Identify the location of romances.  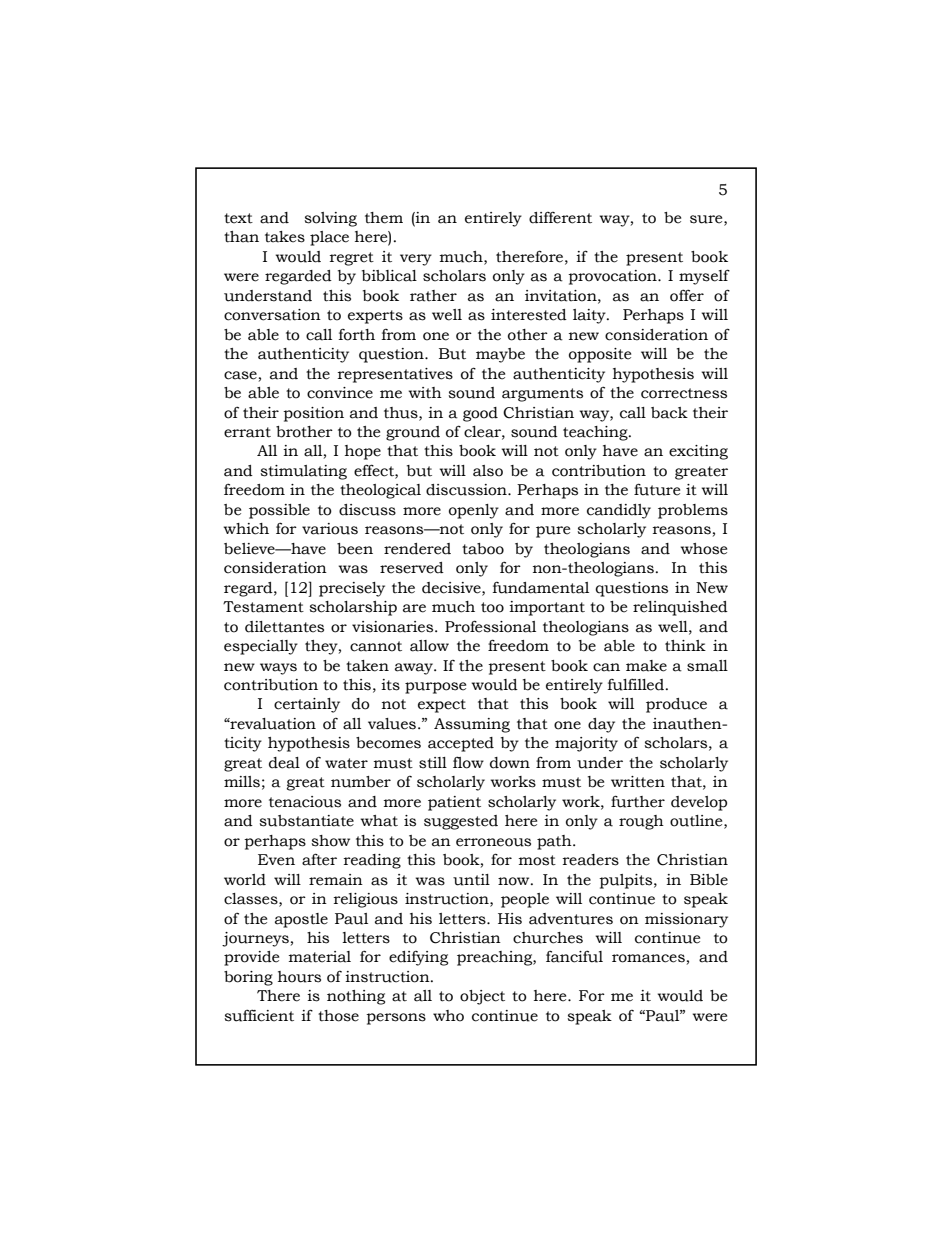
(648, 958).
